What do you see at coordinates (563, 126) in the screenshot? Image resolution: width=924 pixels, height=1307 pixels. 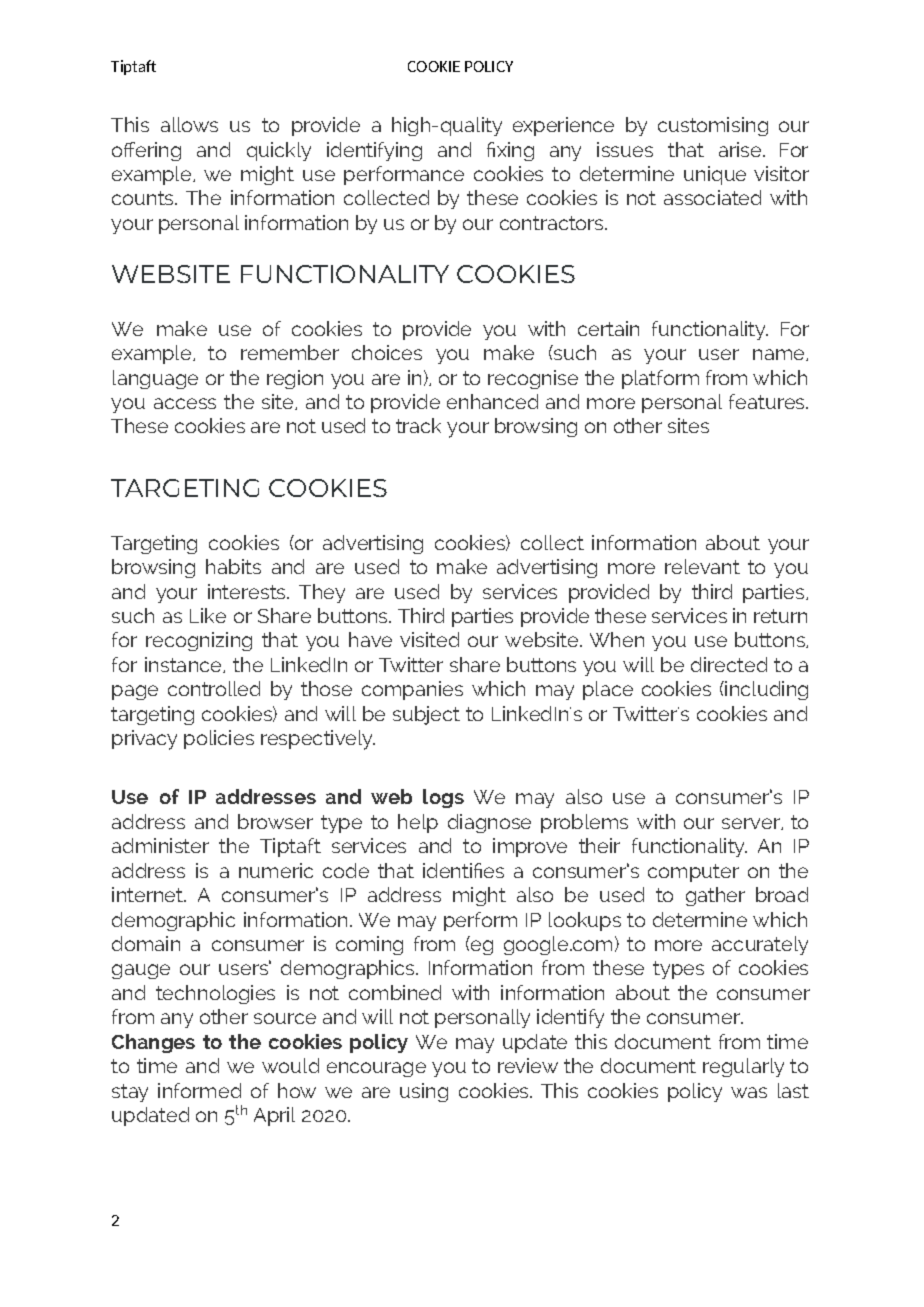 I see `experience` at bounding box center [563, 126].
